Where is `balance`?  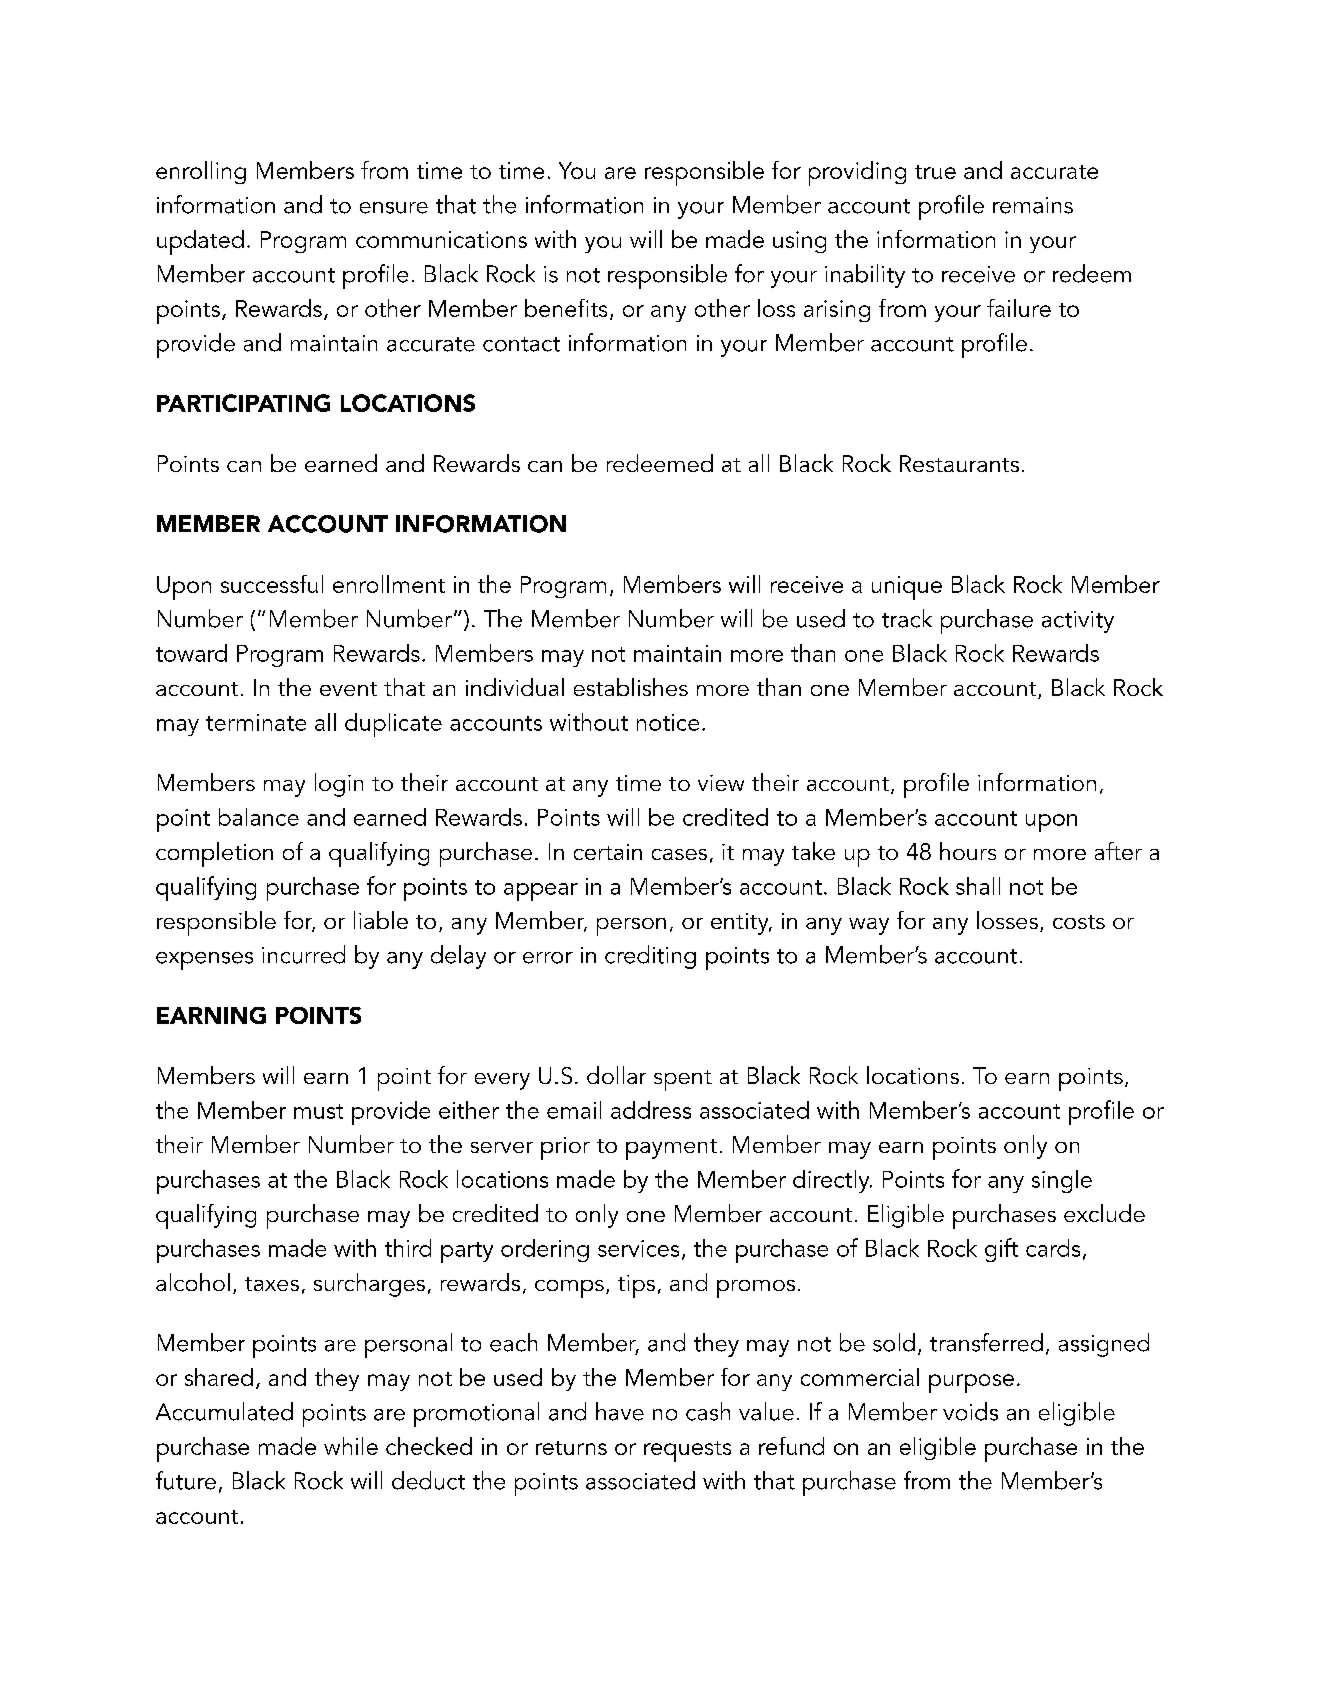
balance is located at coordinates (259, 817).
